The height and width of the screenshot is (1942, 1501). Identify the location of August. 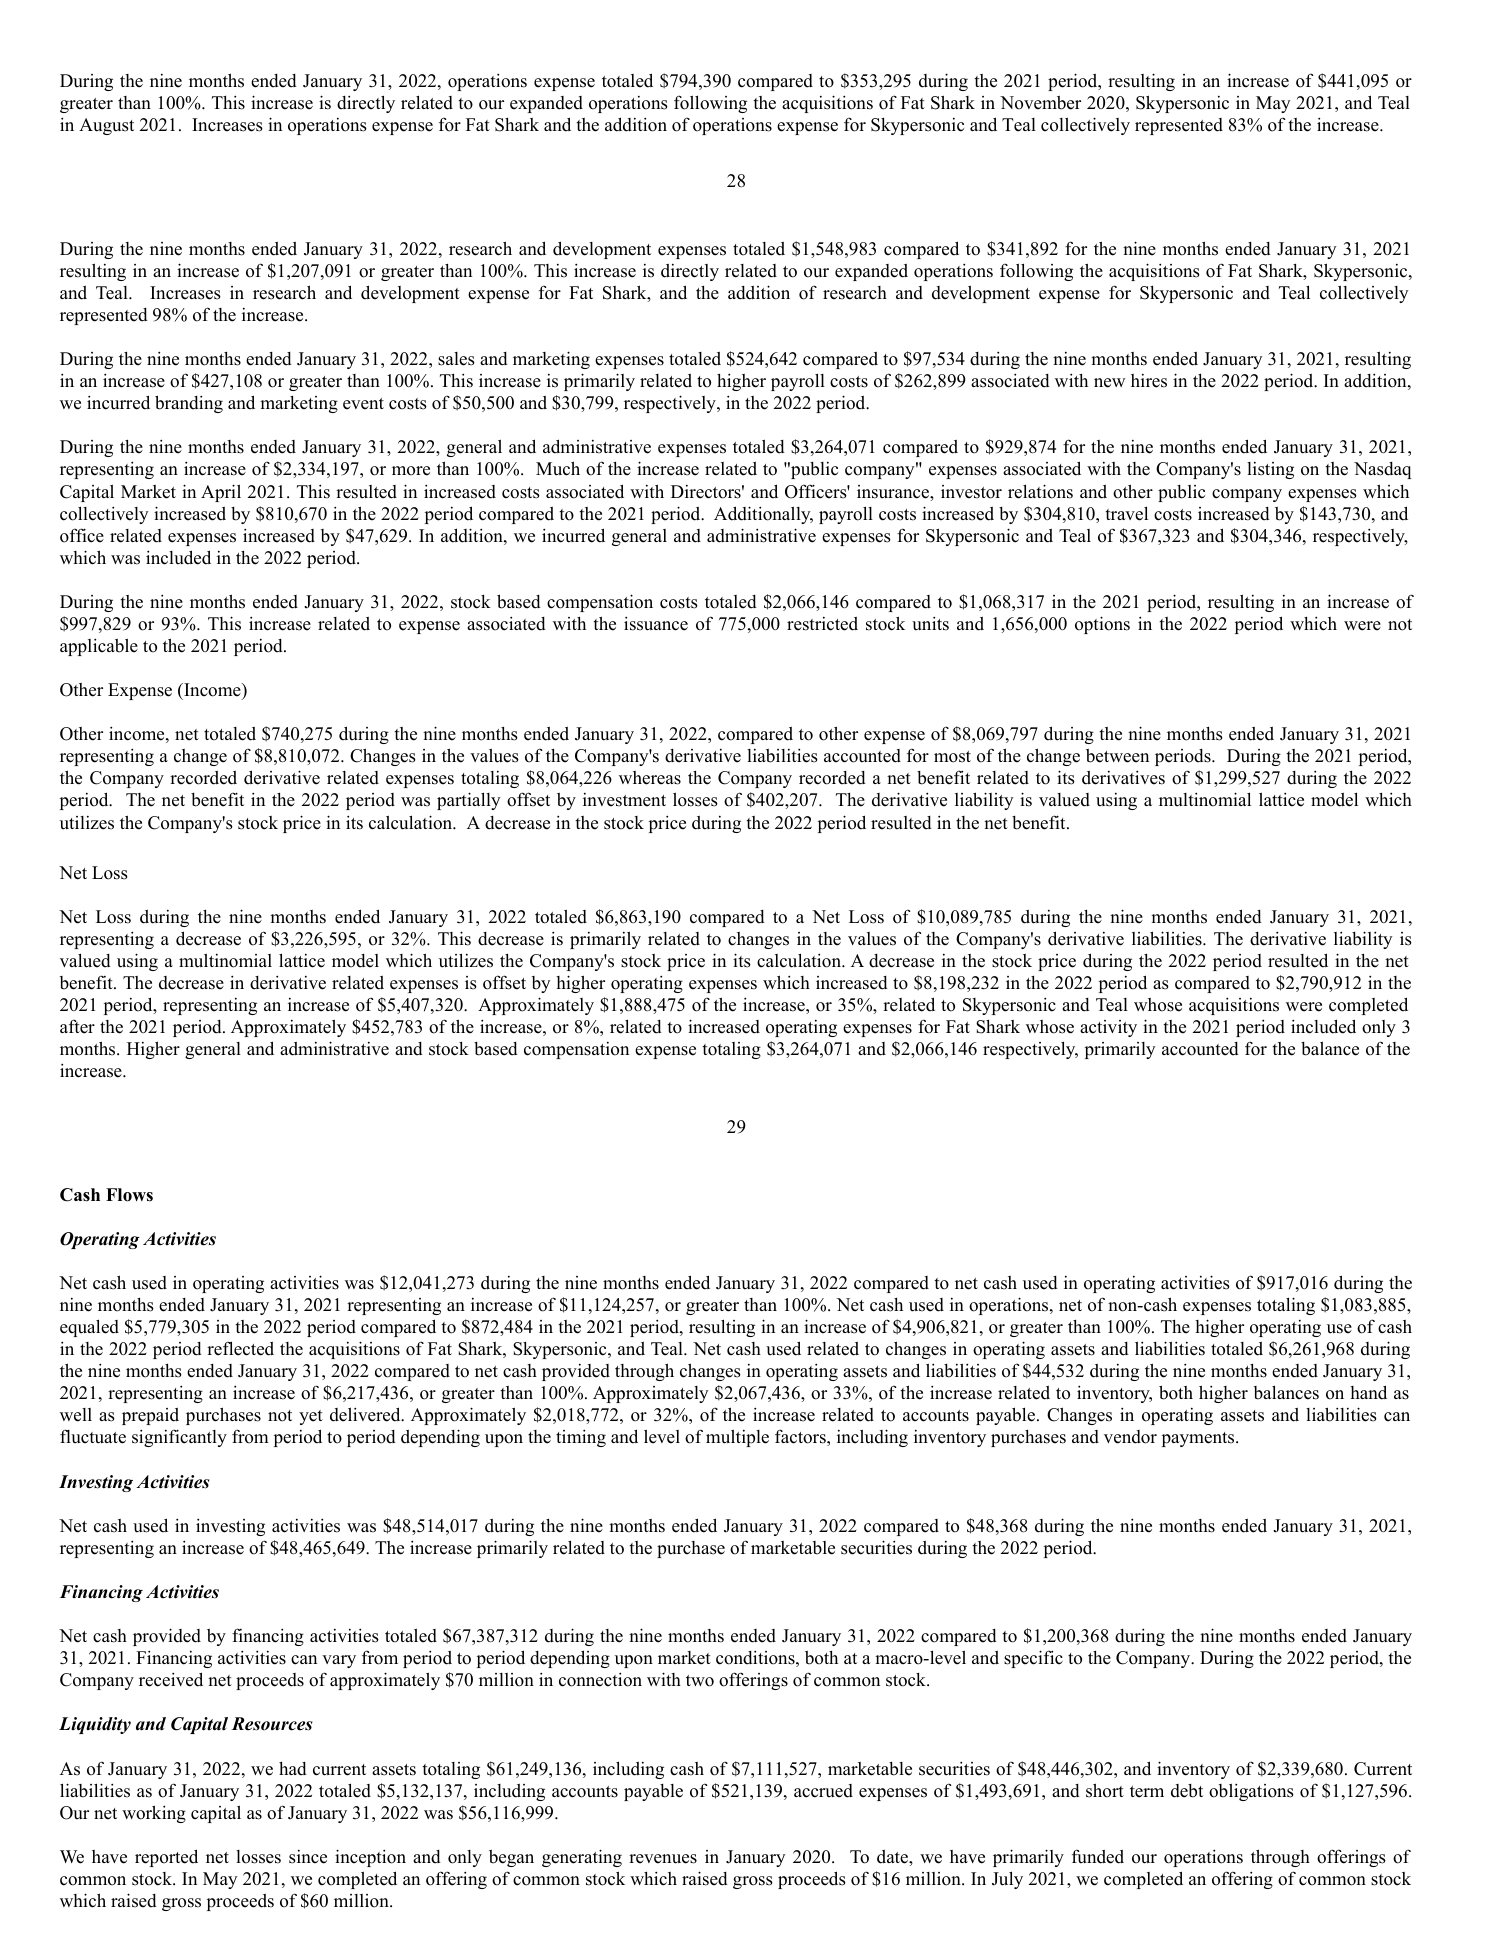
(106, 126).
